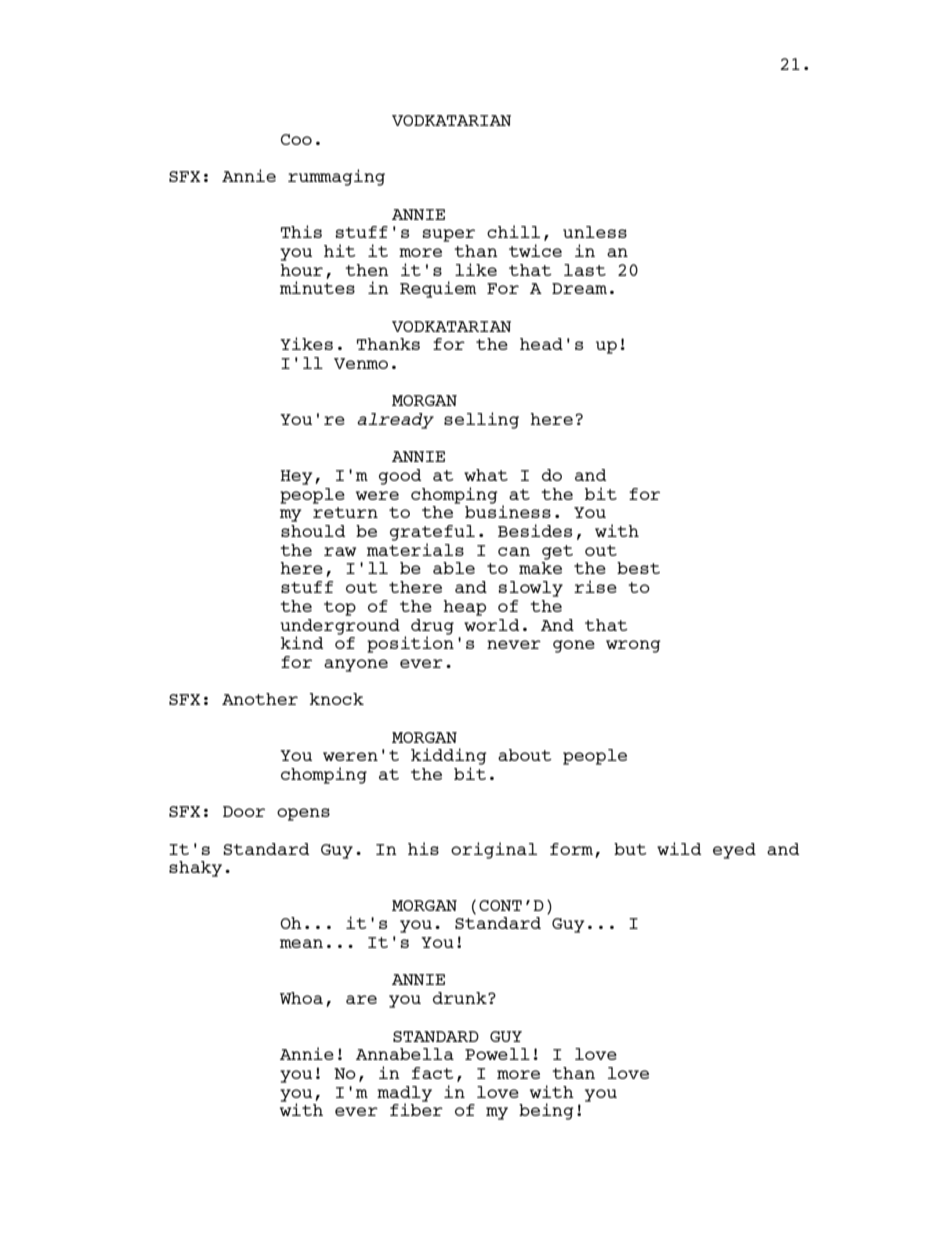 The height and width of the image is (1233, 952). I want to click on Dream, so click(579, 288).
